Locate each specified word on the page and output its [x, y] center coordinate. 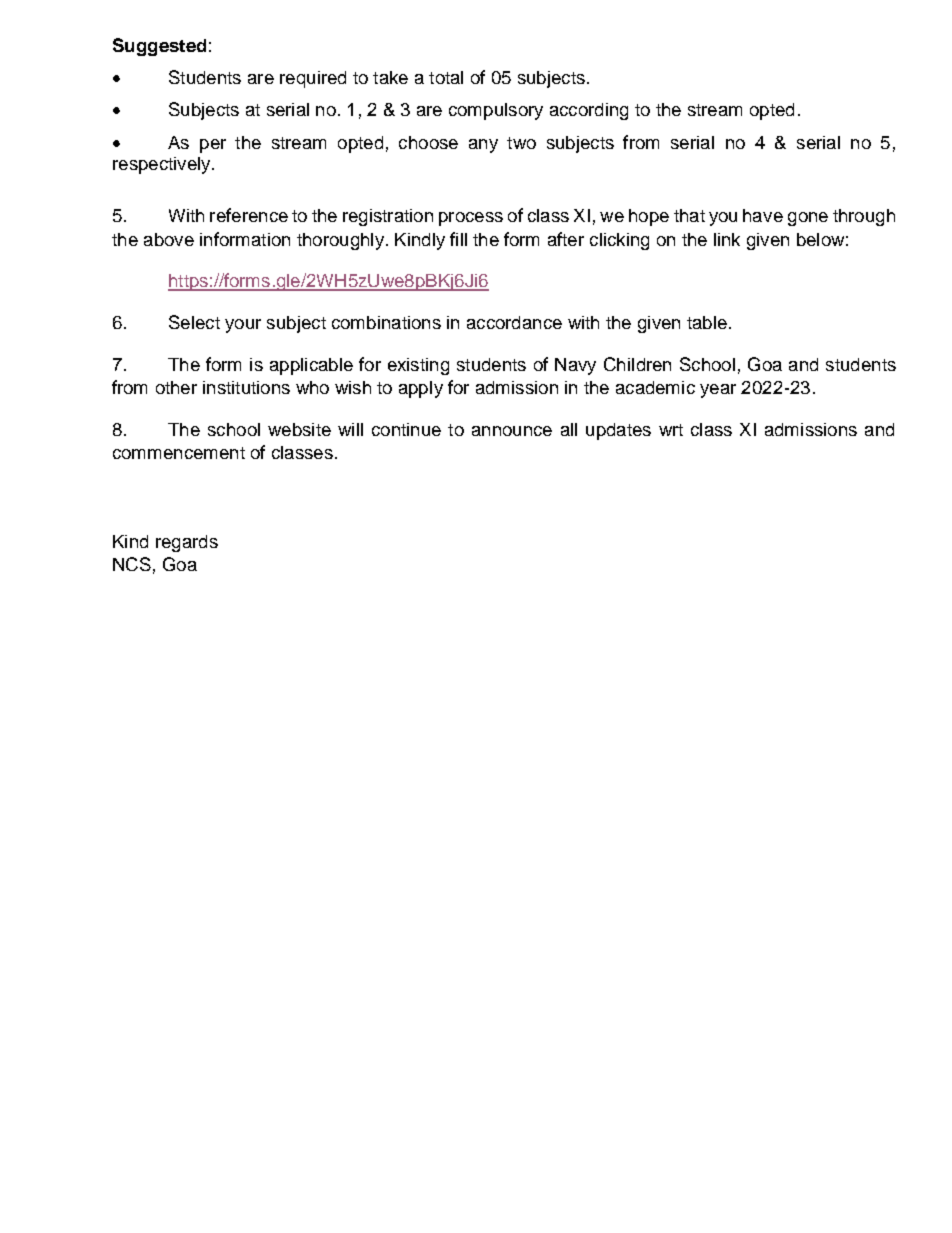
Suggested [159, 47]
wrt [671, 430]
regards [187, 543]
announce [512, 431]
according [589, 111]
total [446, 77]
